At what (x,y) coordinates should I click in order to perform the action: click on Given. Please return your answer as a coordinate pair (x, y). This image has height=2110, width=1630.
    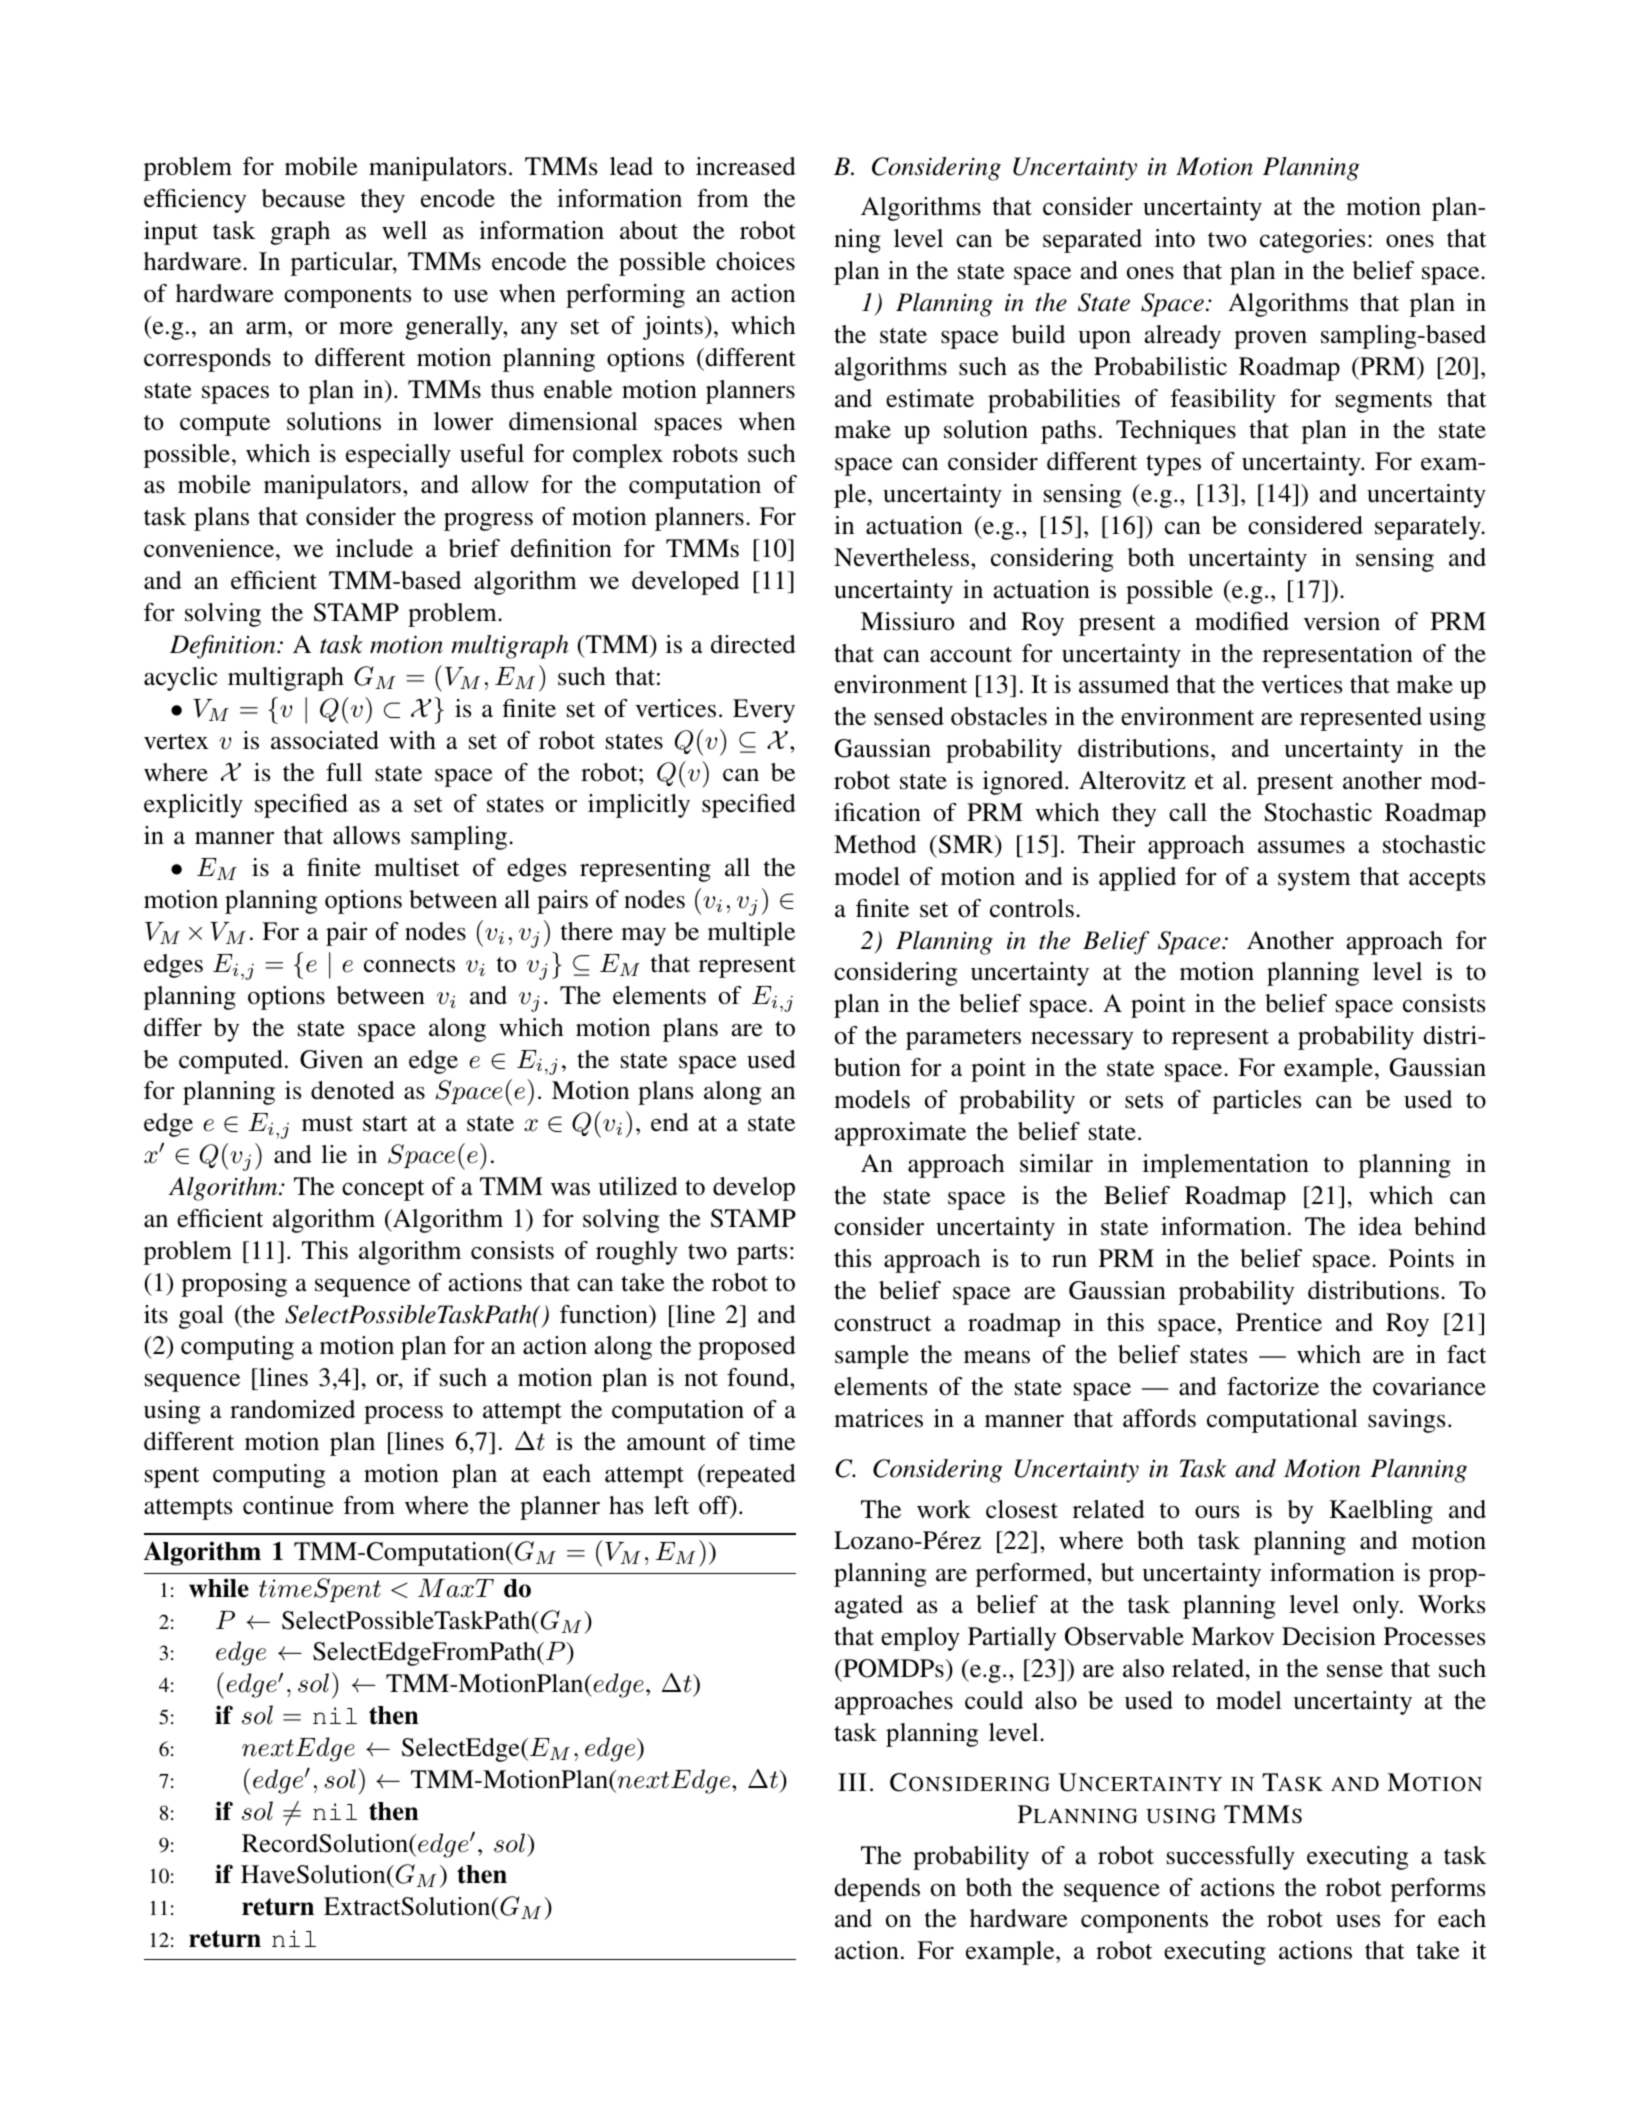
    Looking at the image, I should click on (331, 1059).
